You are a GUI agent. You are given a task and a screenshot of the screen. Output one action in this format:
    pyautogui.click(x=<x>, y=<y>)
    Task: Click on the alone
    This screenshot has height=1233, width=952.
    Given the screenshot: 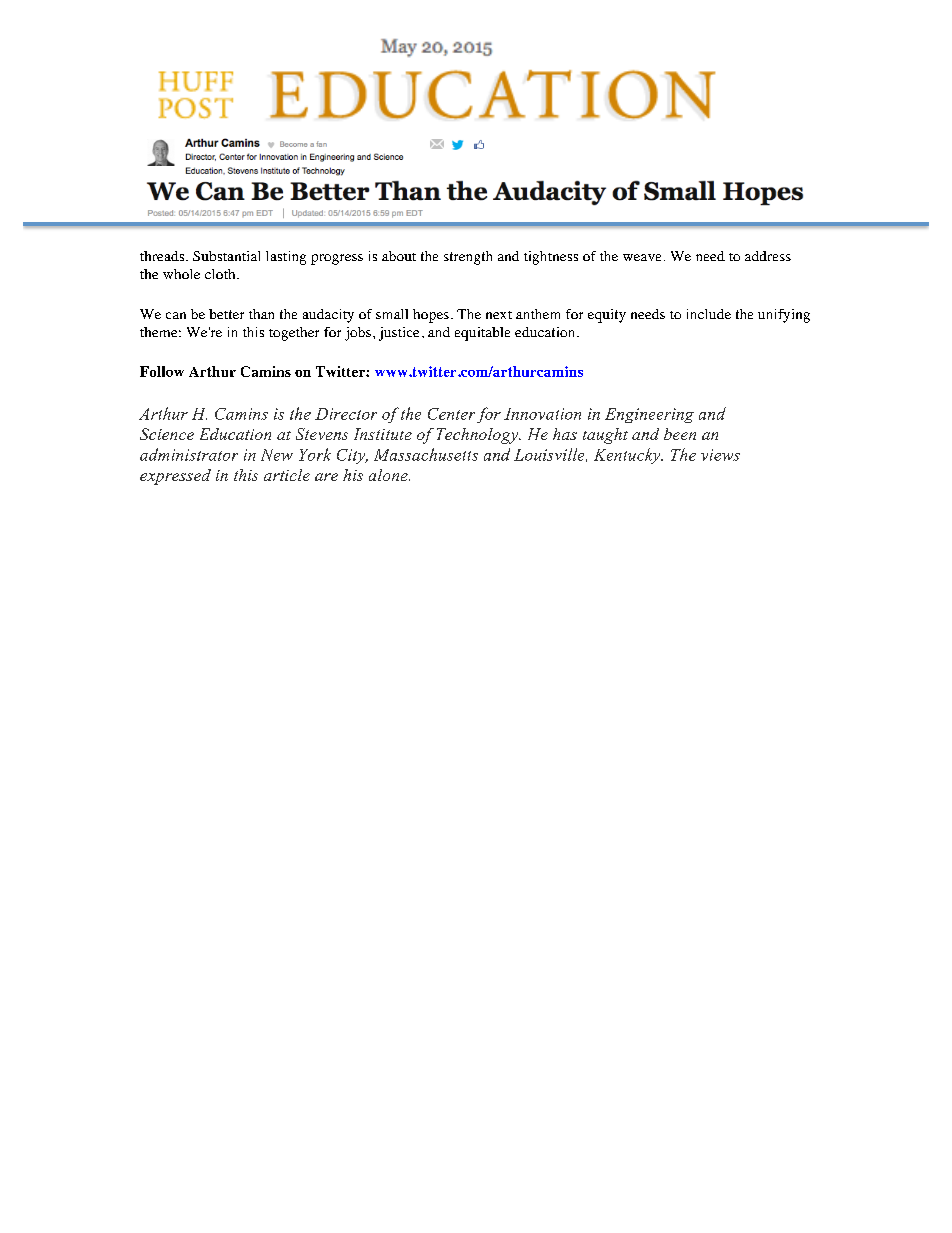 What is the action you would take?
    pyautogui.click(x=389, y=475)
